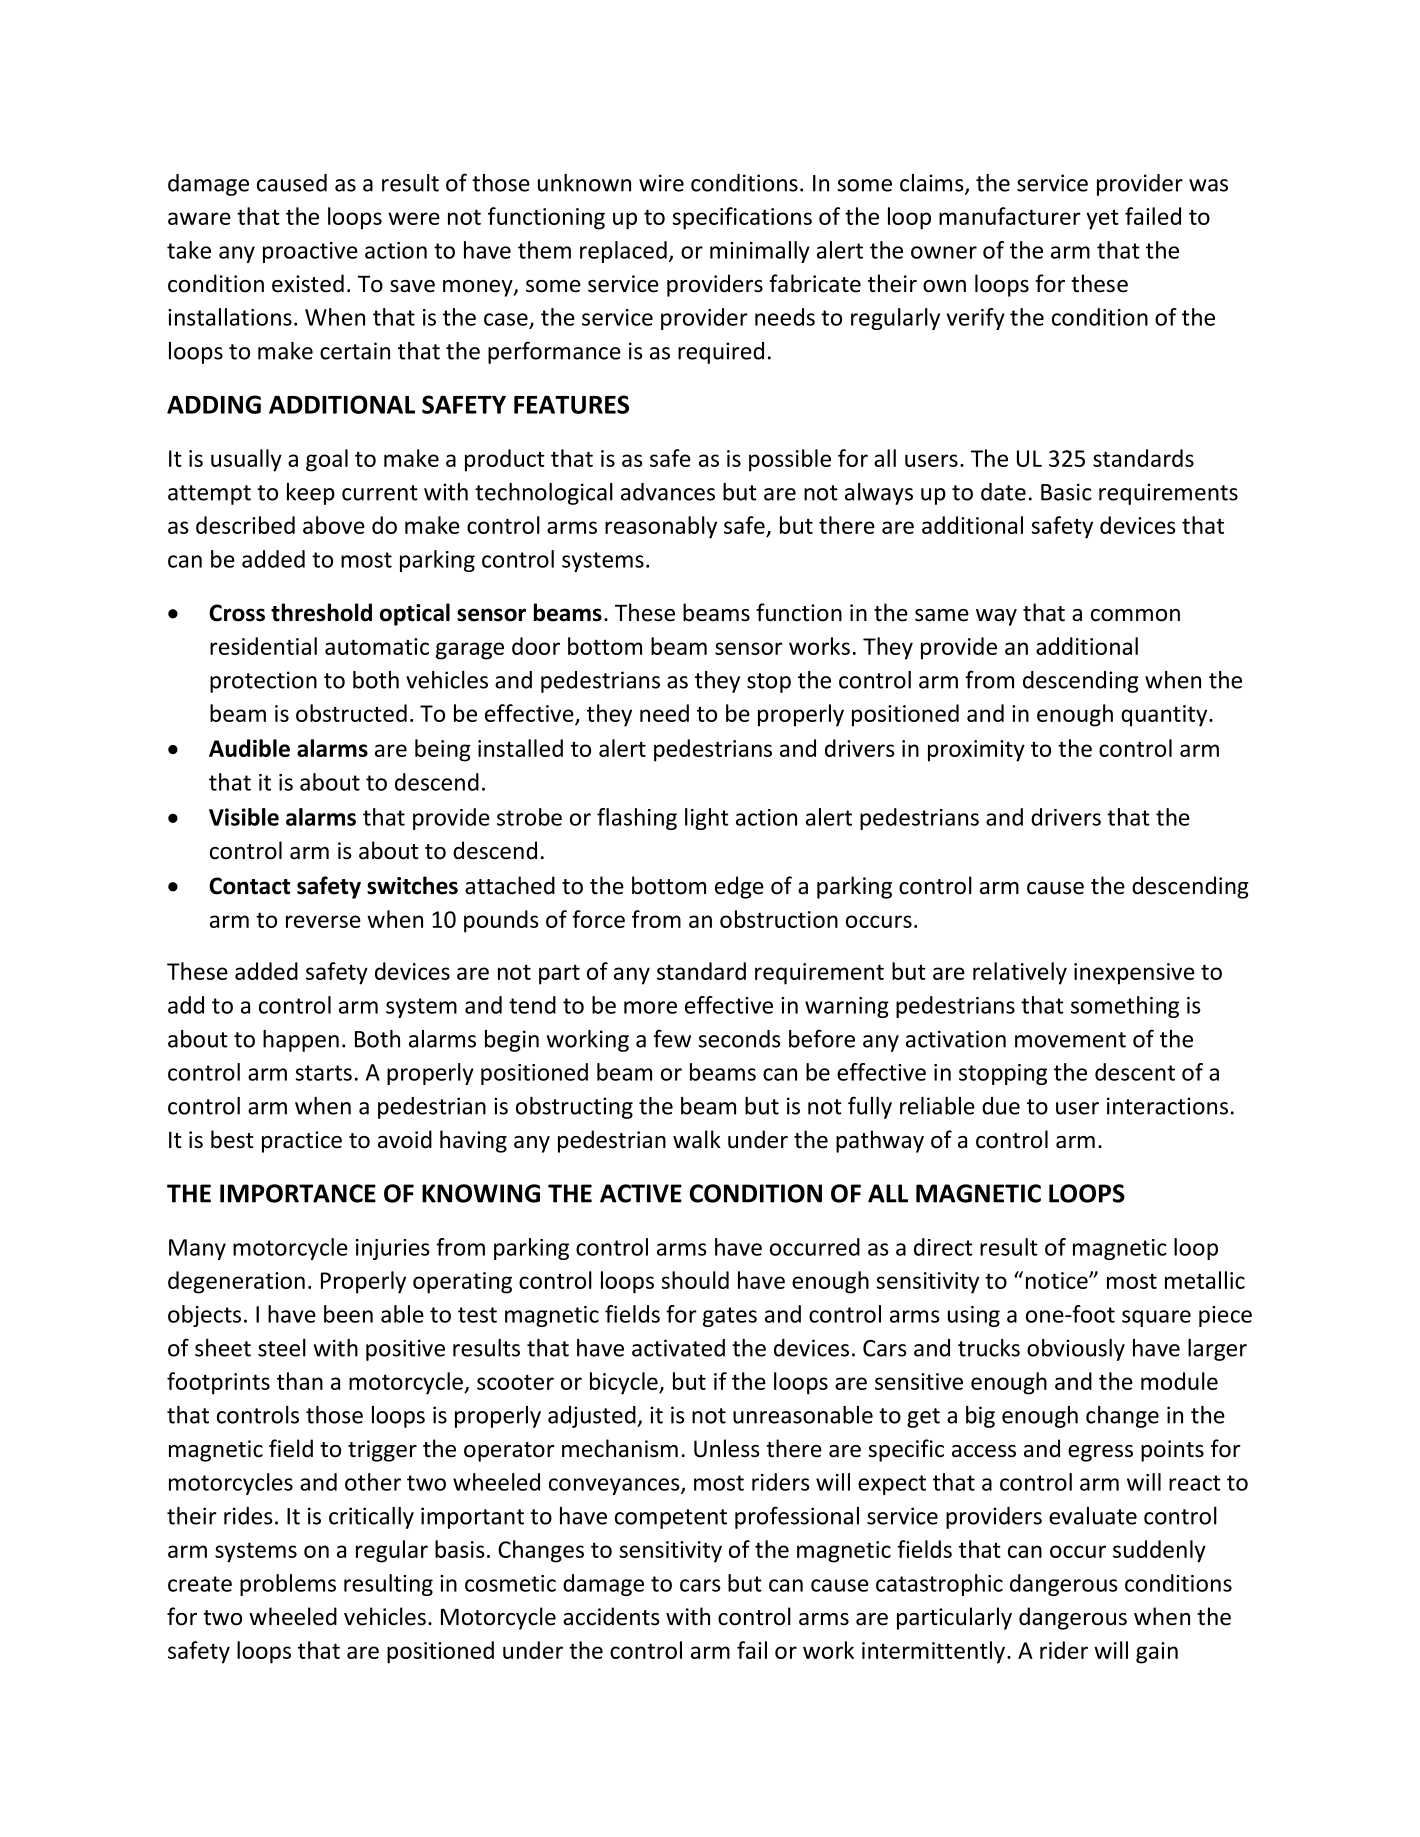 Image resolution: width=1420 pixels, height=1837 pixels. What do you see at coordinates (536, 646) in the screenshot?
I see `door` at bounding box center [536, 646].
